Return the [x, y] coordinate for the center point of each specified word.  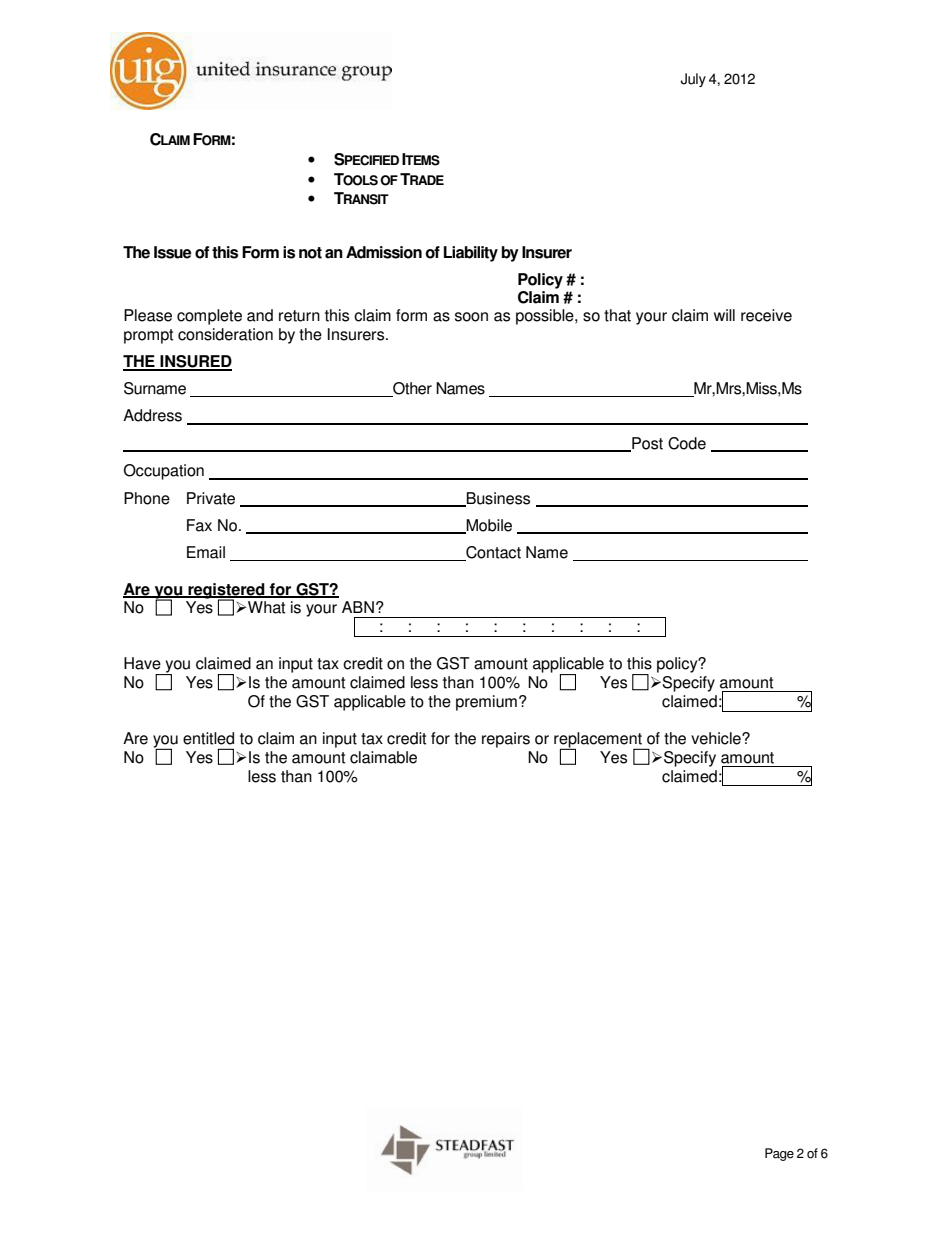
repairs [506, 740]
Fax [199, 525]
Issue [173, 252]
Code [687, 443]
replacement [599, 741]
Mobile [488, 526]
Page [779, 1154]
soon [471, 317]
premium [486, 703]
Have [142, 663]
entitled [208, 738]
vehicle [717, 738]
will [724, 315]
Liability [471, 254]
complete [209, 317]
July [693, 80]
